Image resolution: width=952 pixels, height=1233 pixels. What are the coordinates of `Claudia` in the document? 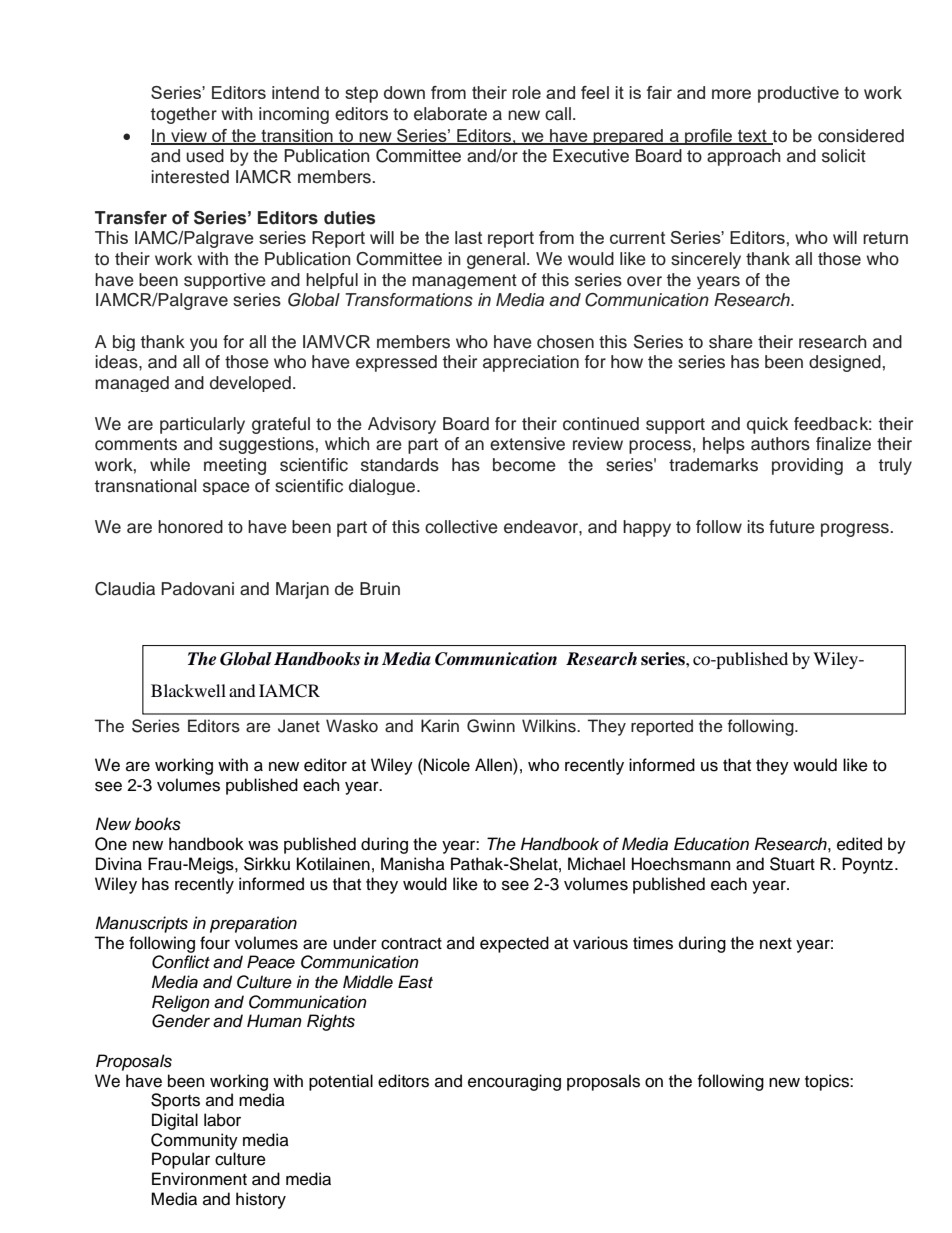 It's located at (125, 589).
